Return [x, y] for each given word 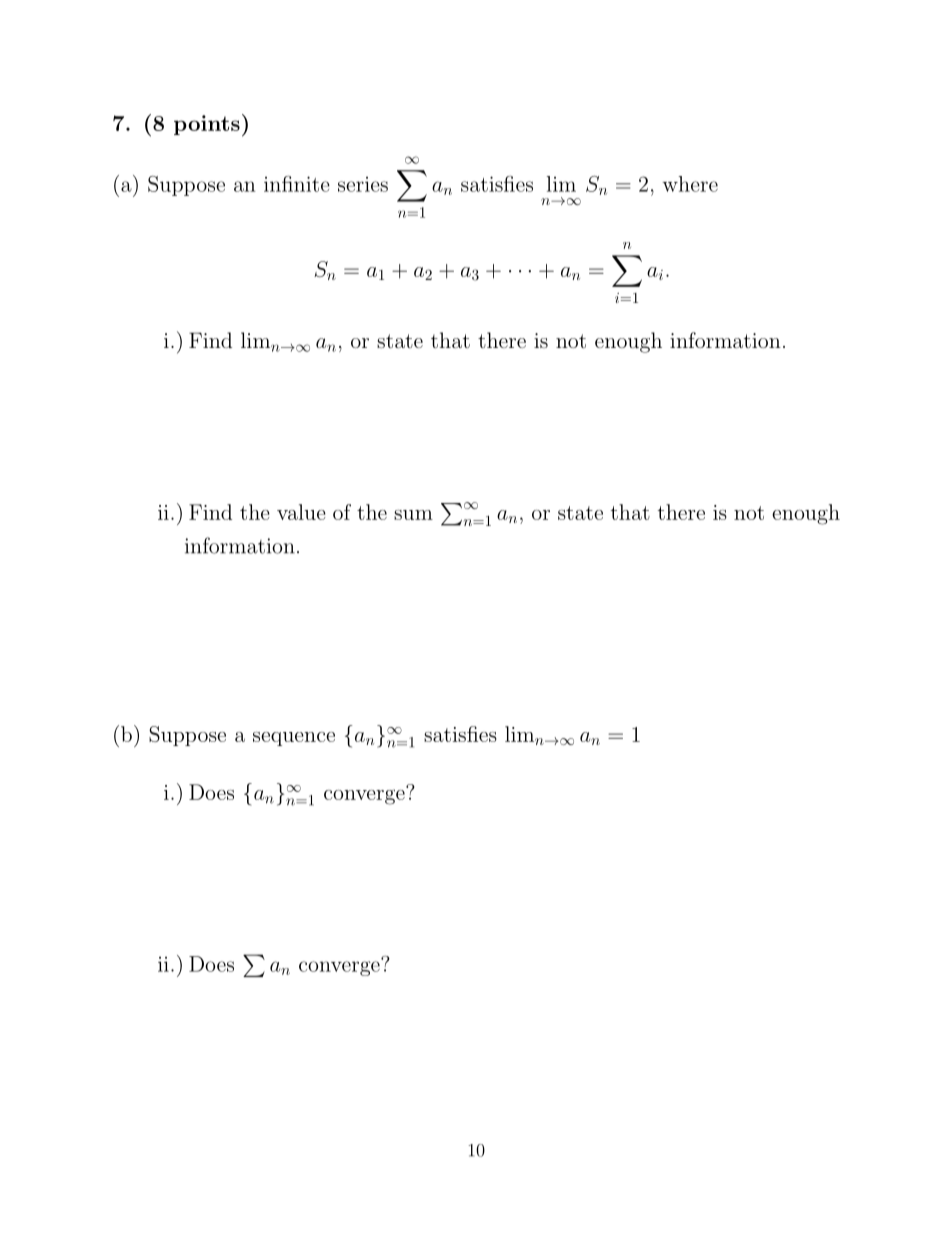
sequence [294, 739]
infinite [297, 184]
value [301, 512]
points [207, 125]
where [690, 184]
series [363, 184]
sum [413, 515]
